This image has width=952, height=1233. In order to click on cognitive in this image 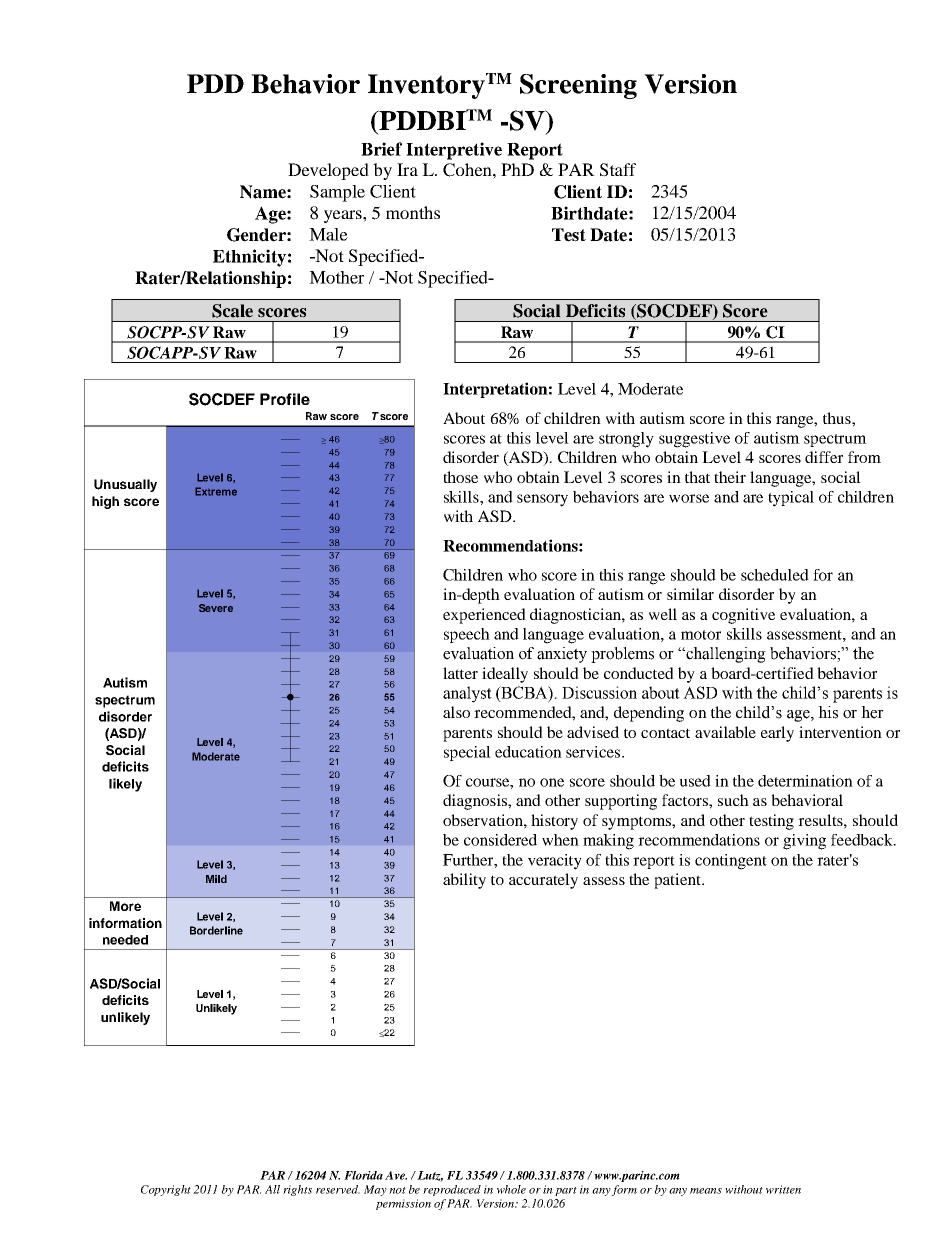, I will do `click(743, 616)`.
